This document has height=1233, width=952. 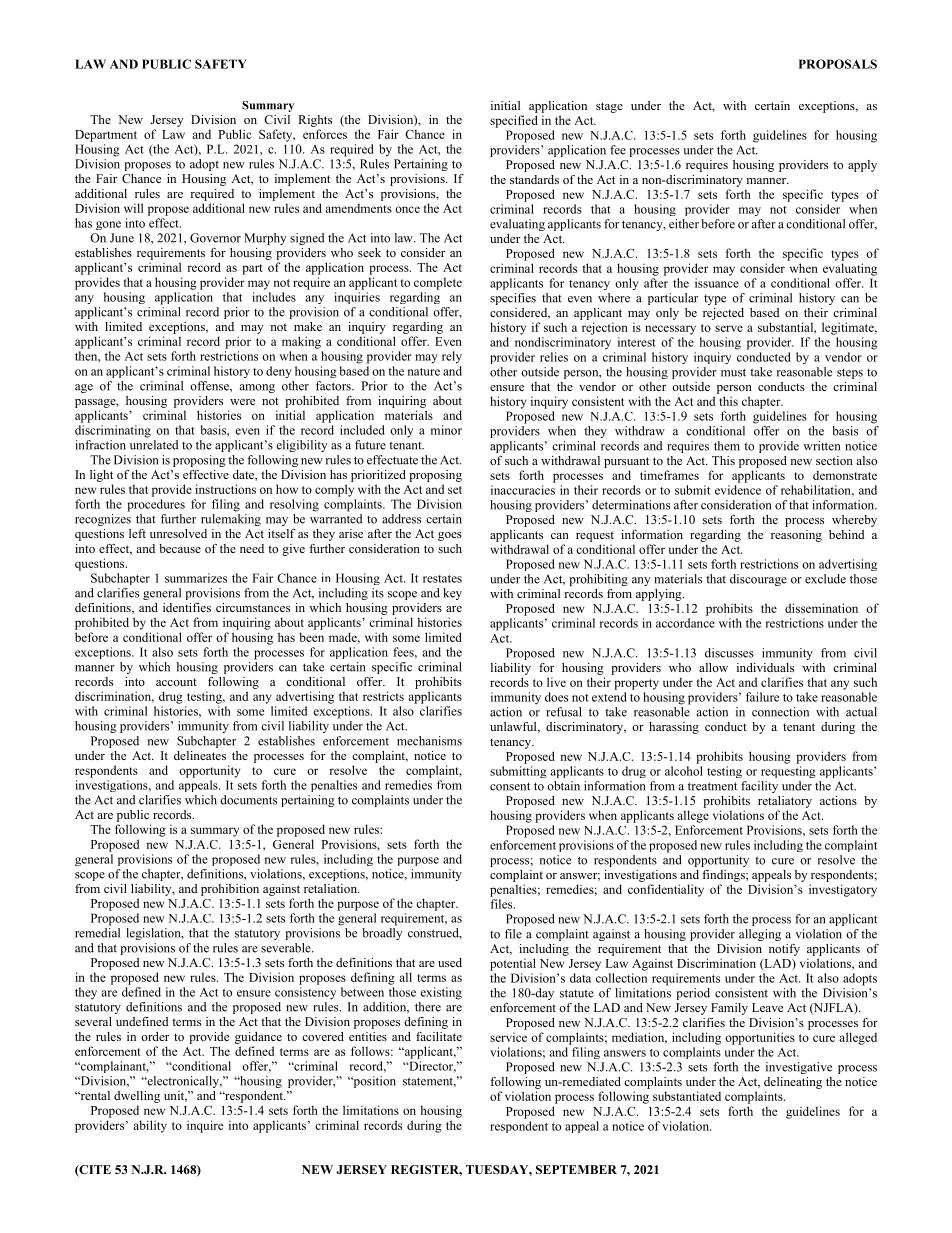 What do you see at coordinates (576, 1169) in the document?
I see `SEPTEMBER` at bounding box center [576, 1169].
